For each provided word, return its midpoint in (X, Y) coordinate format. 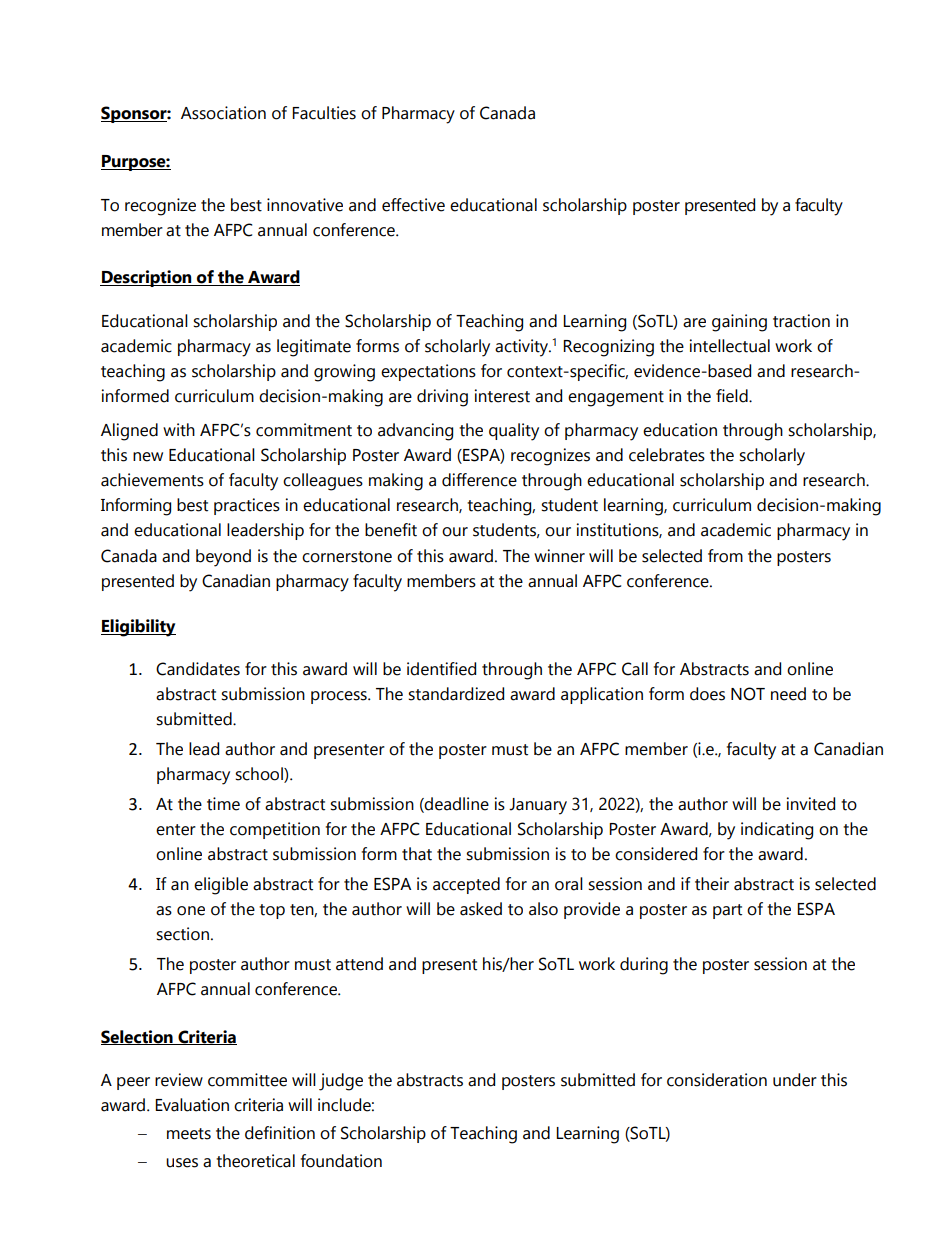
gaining (739, 323)
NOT (748, 694)
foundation (341, 1161)
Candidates (198, 669)
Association (223, 113)
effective (413, 205)
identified (441, 669)
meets (189, 1134)
